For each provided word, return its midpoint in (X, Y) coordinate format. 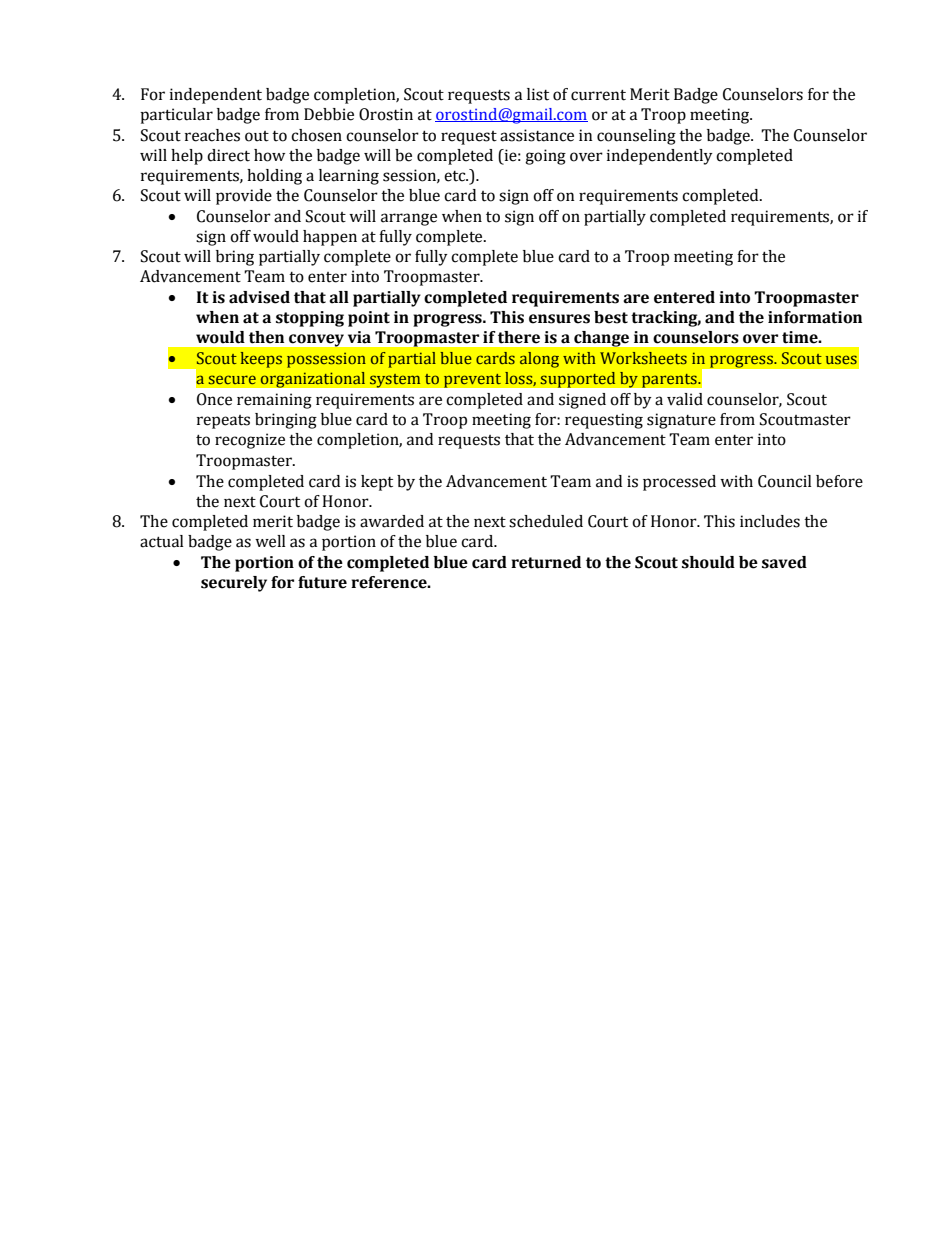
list (538, 94)
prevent (472, 380)
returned (546, 562)
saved (784, 562)
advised (259, 297)
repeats (223, 422)
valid (685, 399)
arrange (409, 219)
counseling (636, 137)
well (270, 541)
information (815, 317)
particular (176, 116)
